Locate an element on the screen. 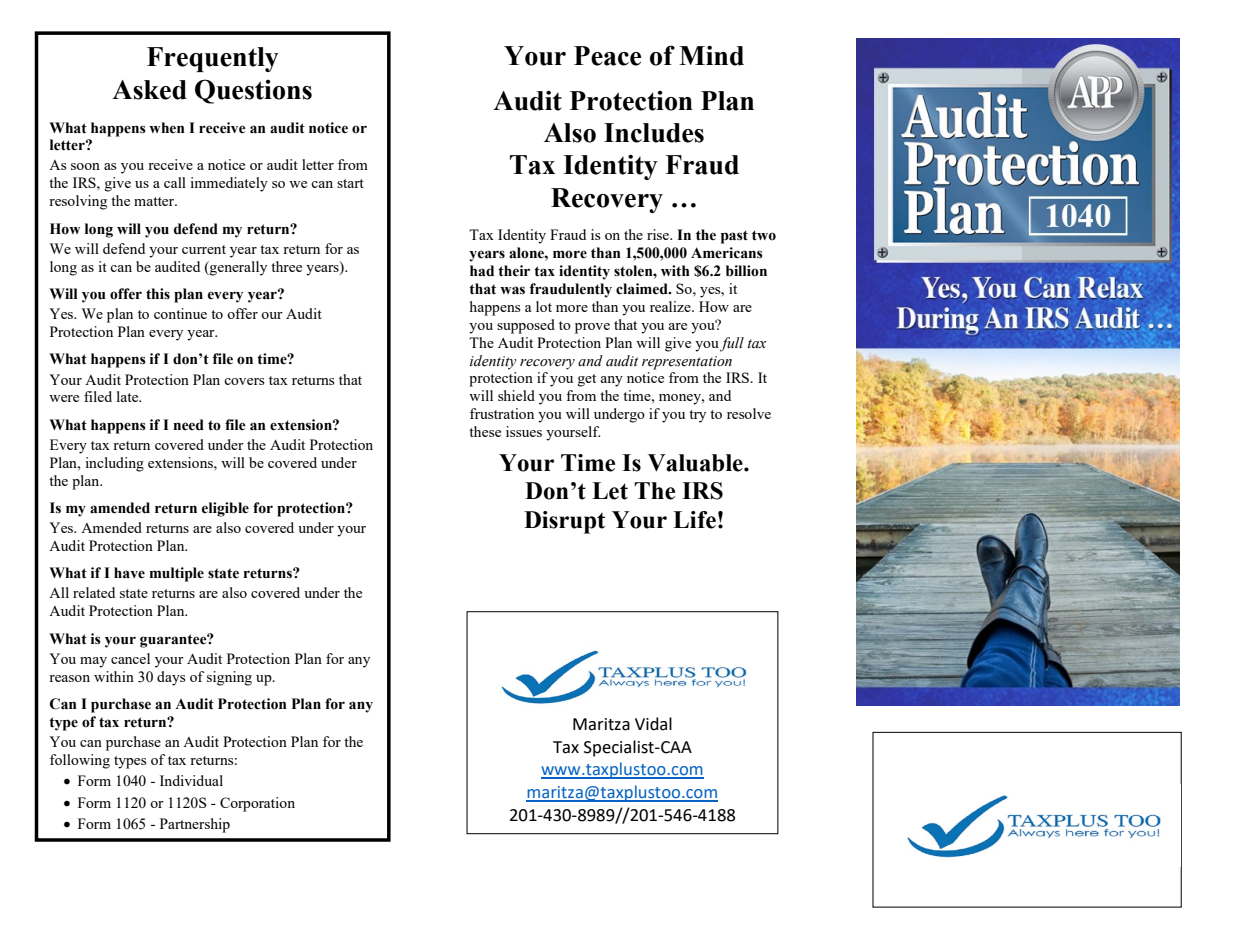 Image resolution: width=1233 pixels, height=952 pixels. Corporation is located at coordinates (257, 804).
